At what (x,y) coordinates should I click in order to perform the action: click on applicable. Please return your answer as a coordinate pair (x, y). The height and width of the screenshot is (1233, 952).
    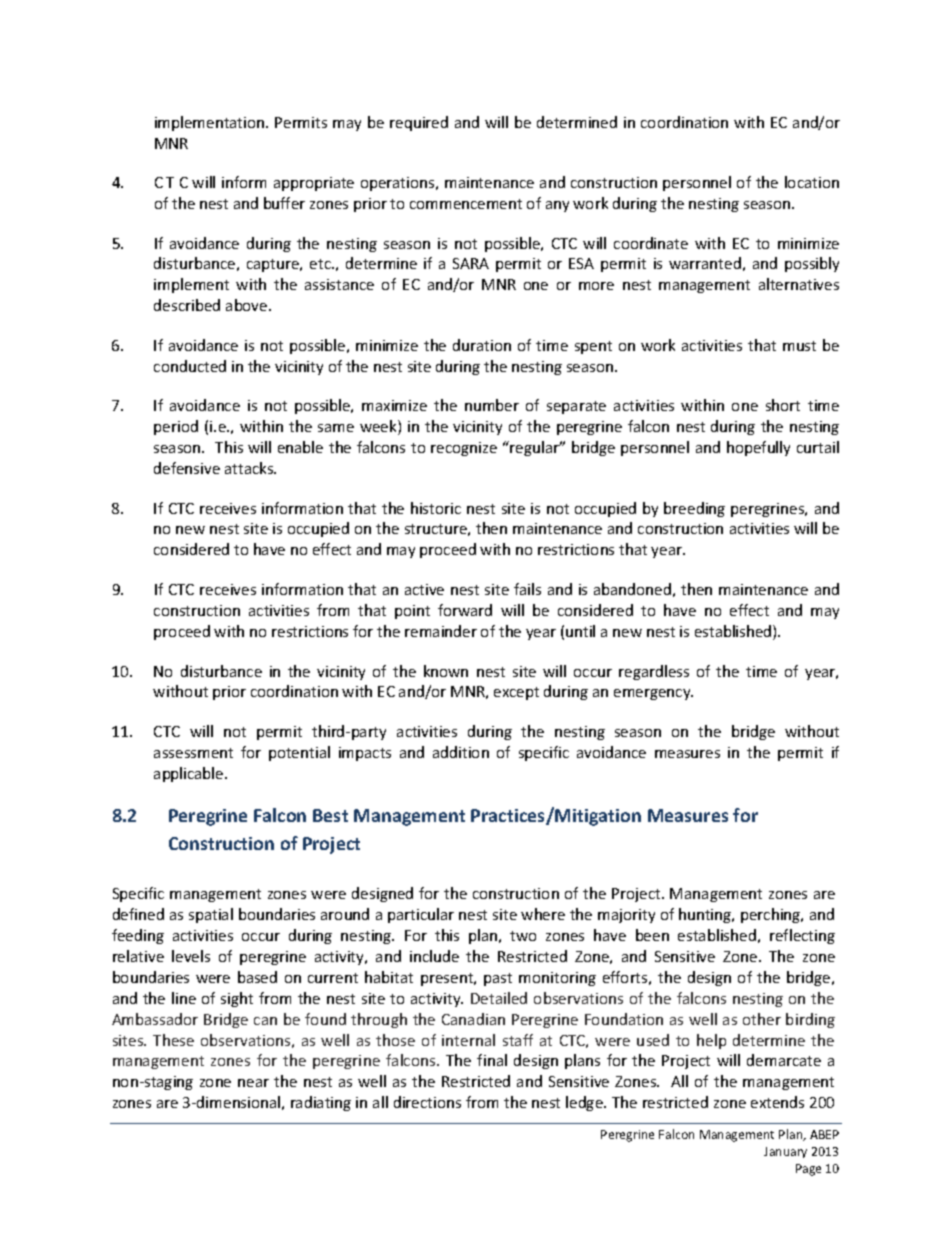
    Looking at the image, I should click on (190, 774).
